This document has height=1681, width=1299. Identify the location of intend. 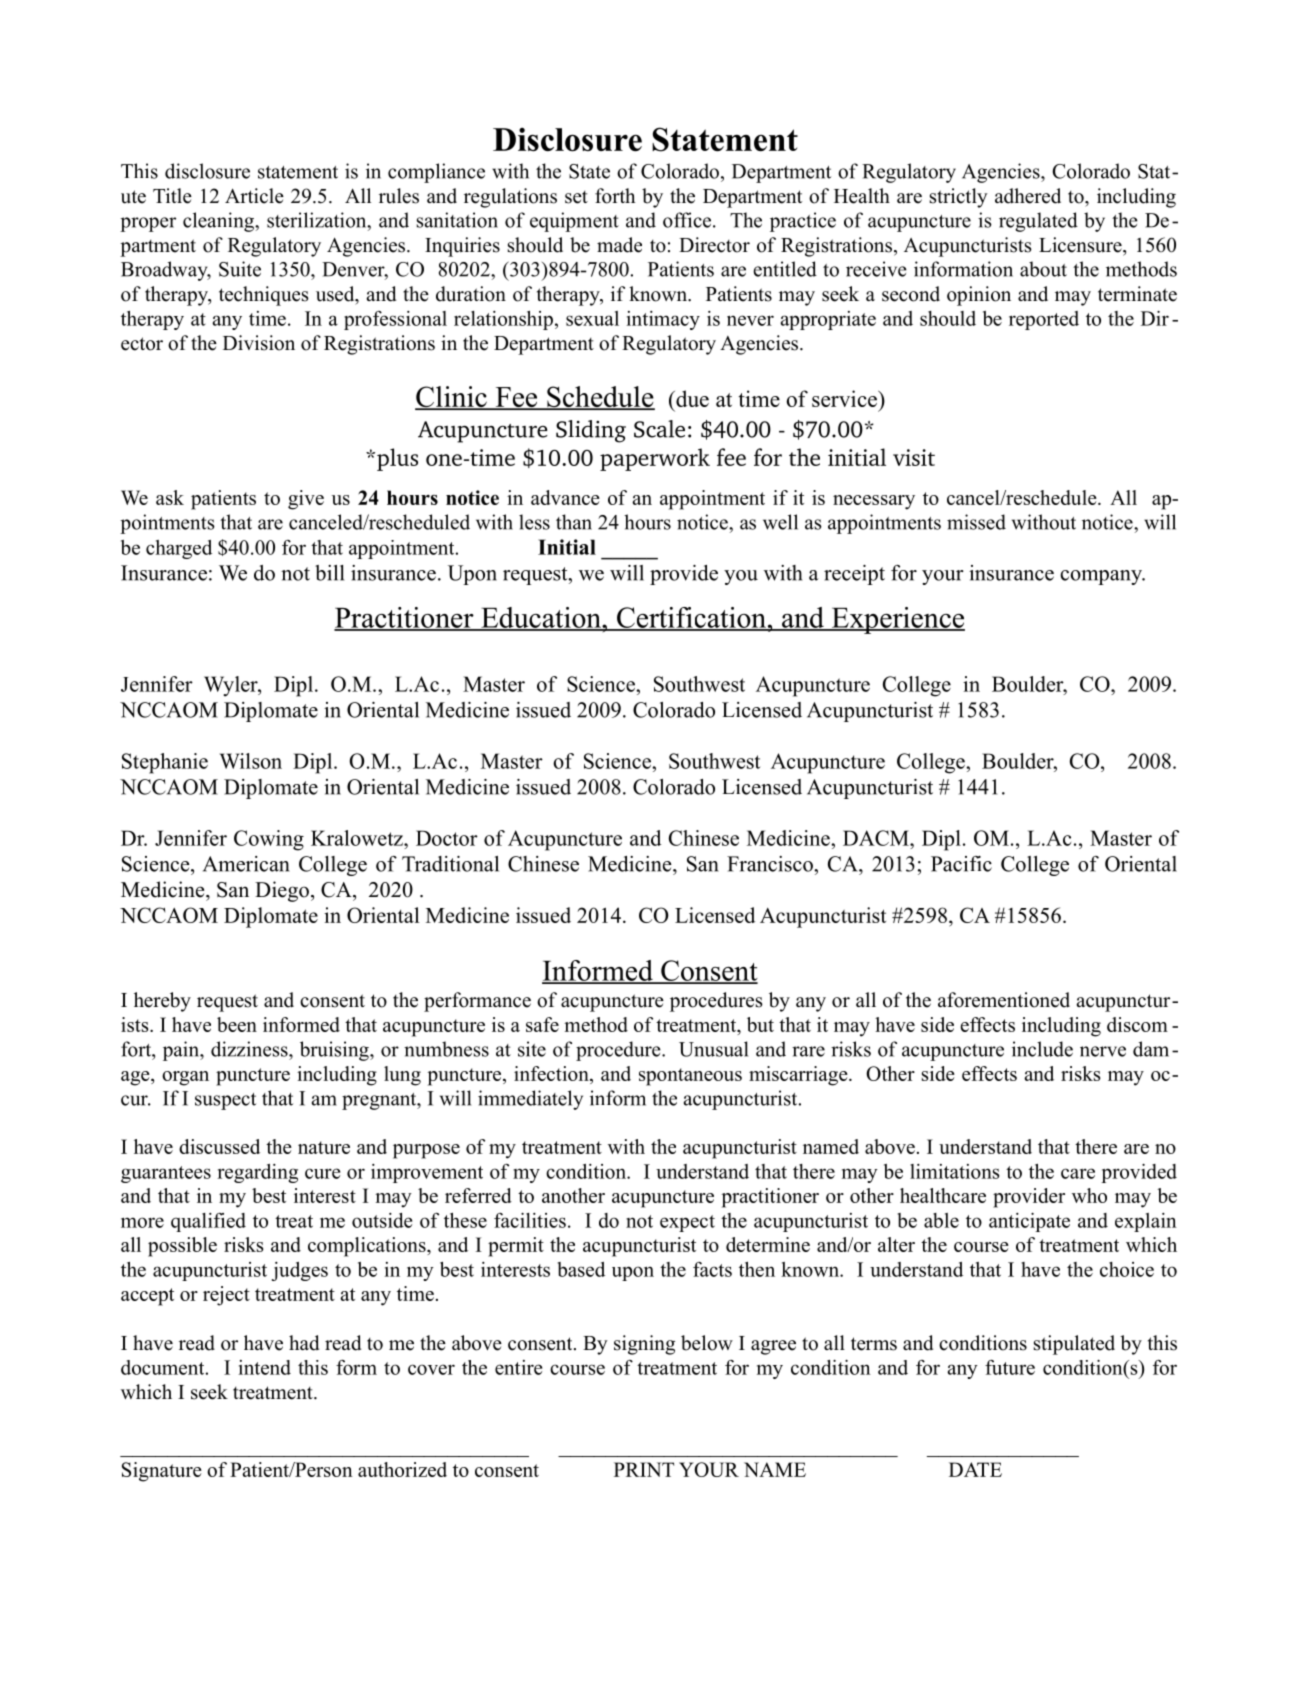
(265, 1367).
